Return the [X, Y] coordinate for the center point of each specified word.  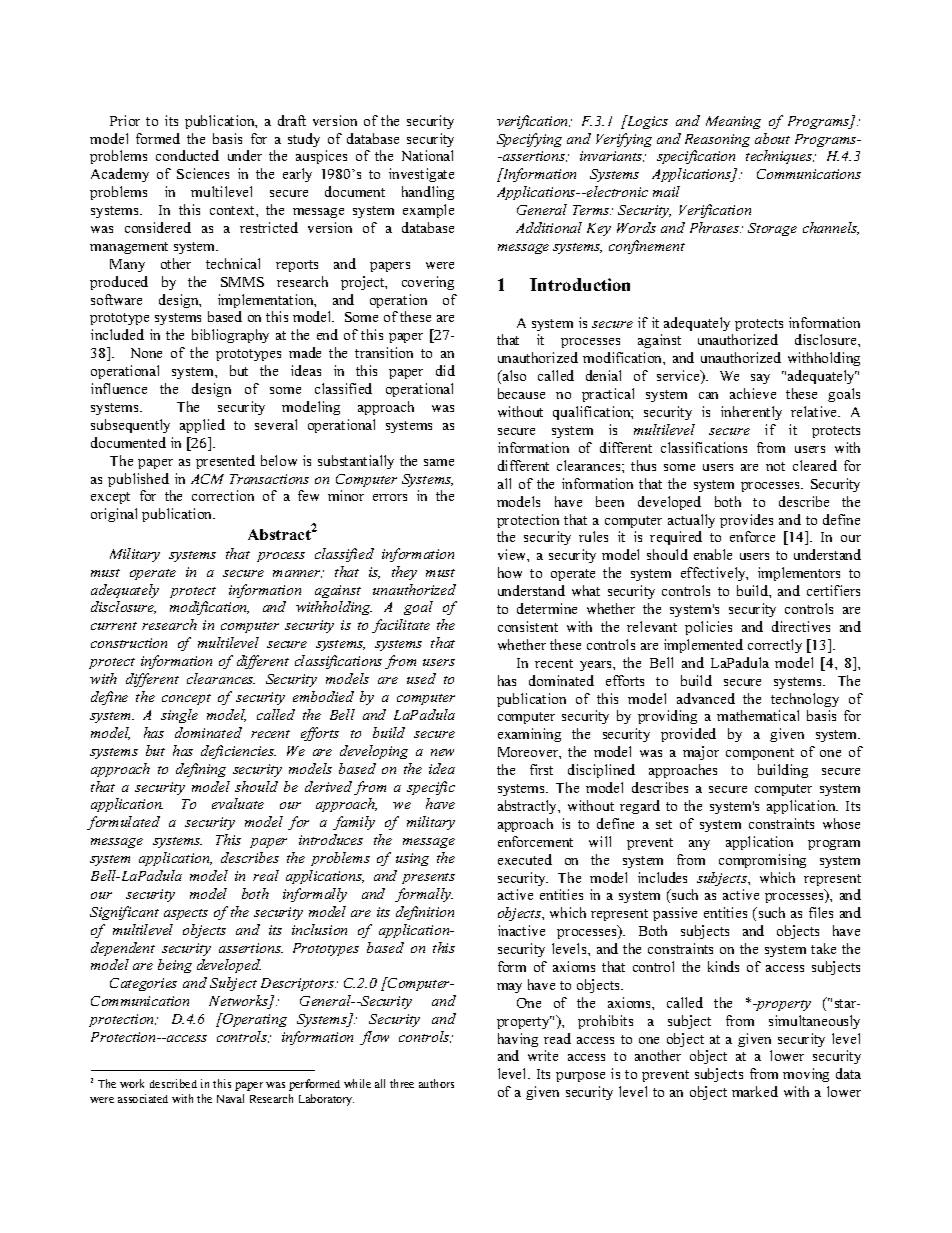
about [772, 138]
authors [436, 1083]
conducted [187, 155]
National [427, 155]
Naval [230, 1098]
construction [129, 643]
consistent [528, 626]
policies [708, 628]
